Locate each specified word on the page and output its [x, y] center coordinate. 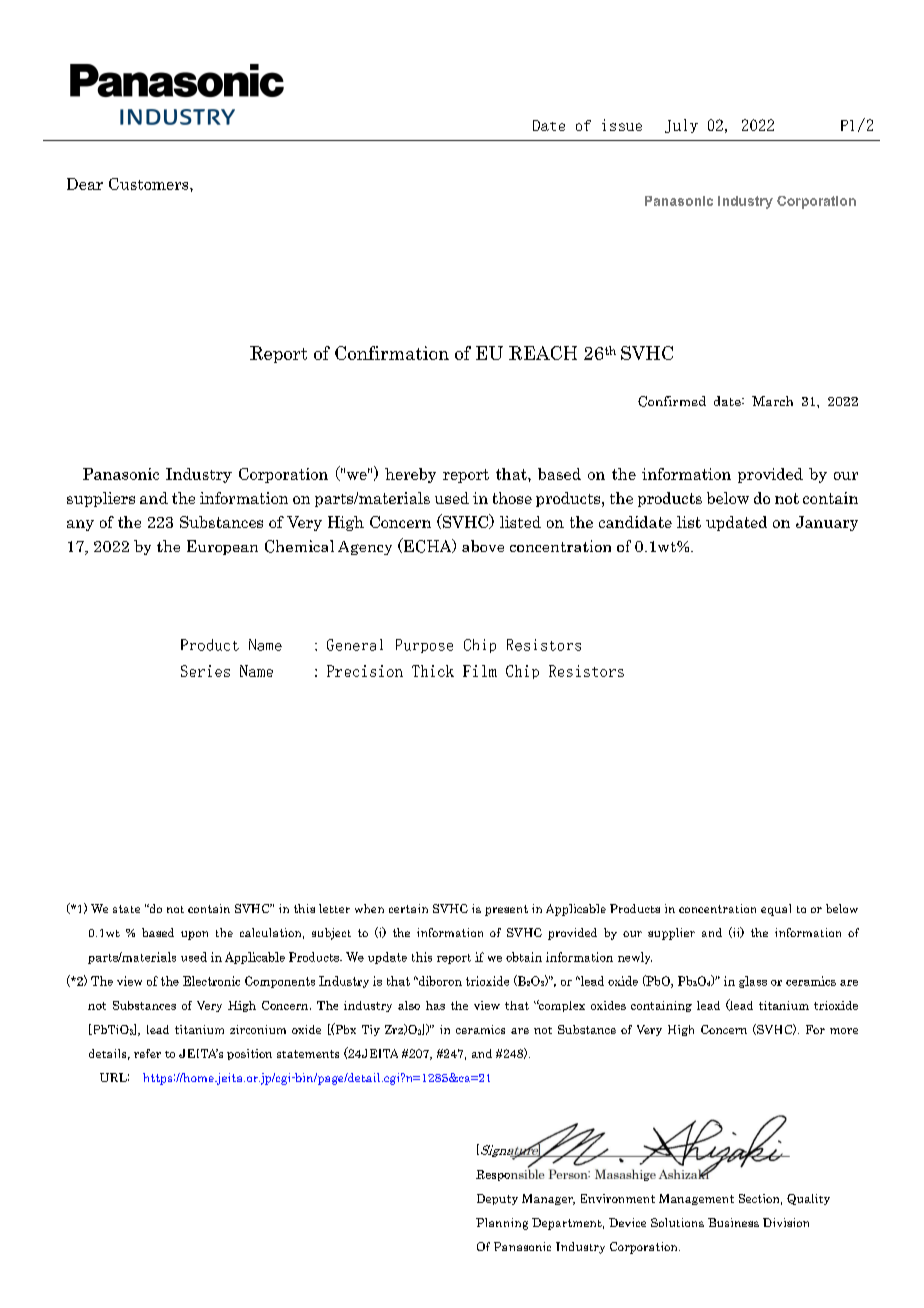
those [512, 498]
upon [194, 935]
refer [147, 1053]
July [681, 126]
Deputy [497, 1199]
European [222, 547]
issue [622, 125]
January [827, 523]
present [506, 910]
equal [776, 910]
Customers [150, 184]
